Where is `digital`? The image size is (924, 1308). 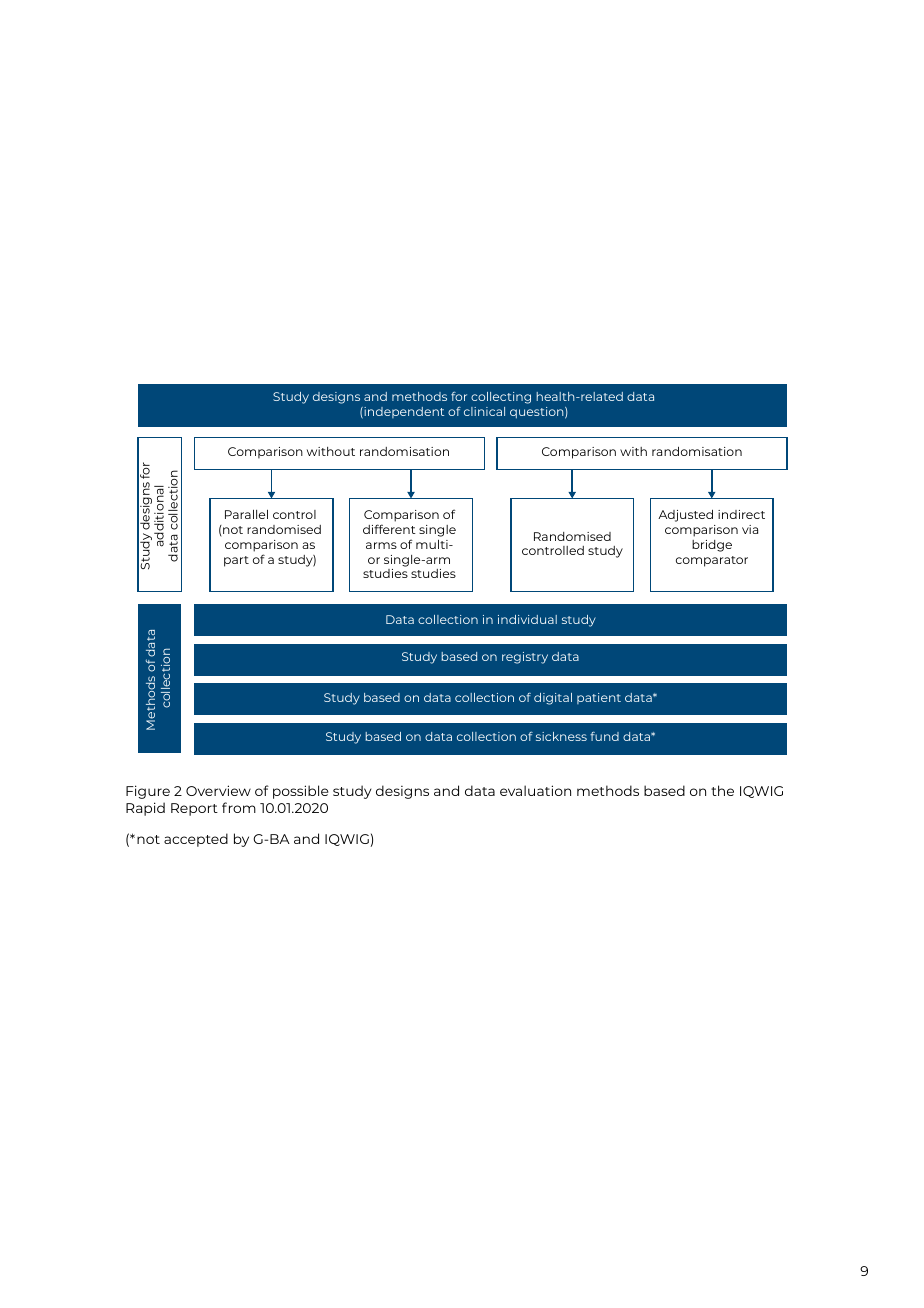 digital is located at coordinates (553, 699).
